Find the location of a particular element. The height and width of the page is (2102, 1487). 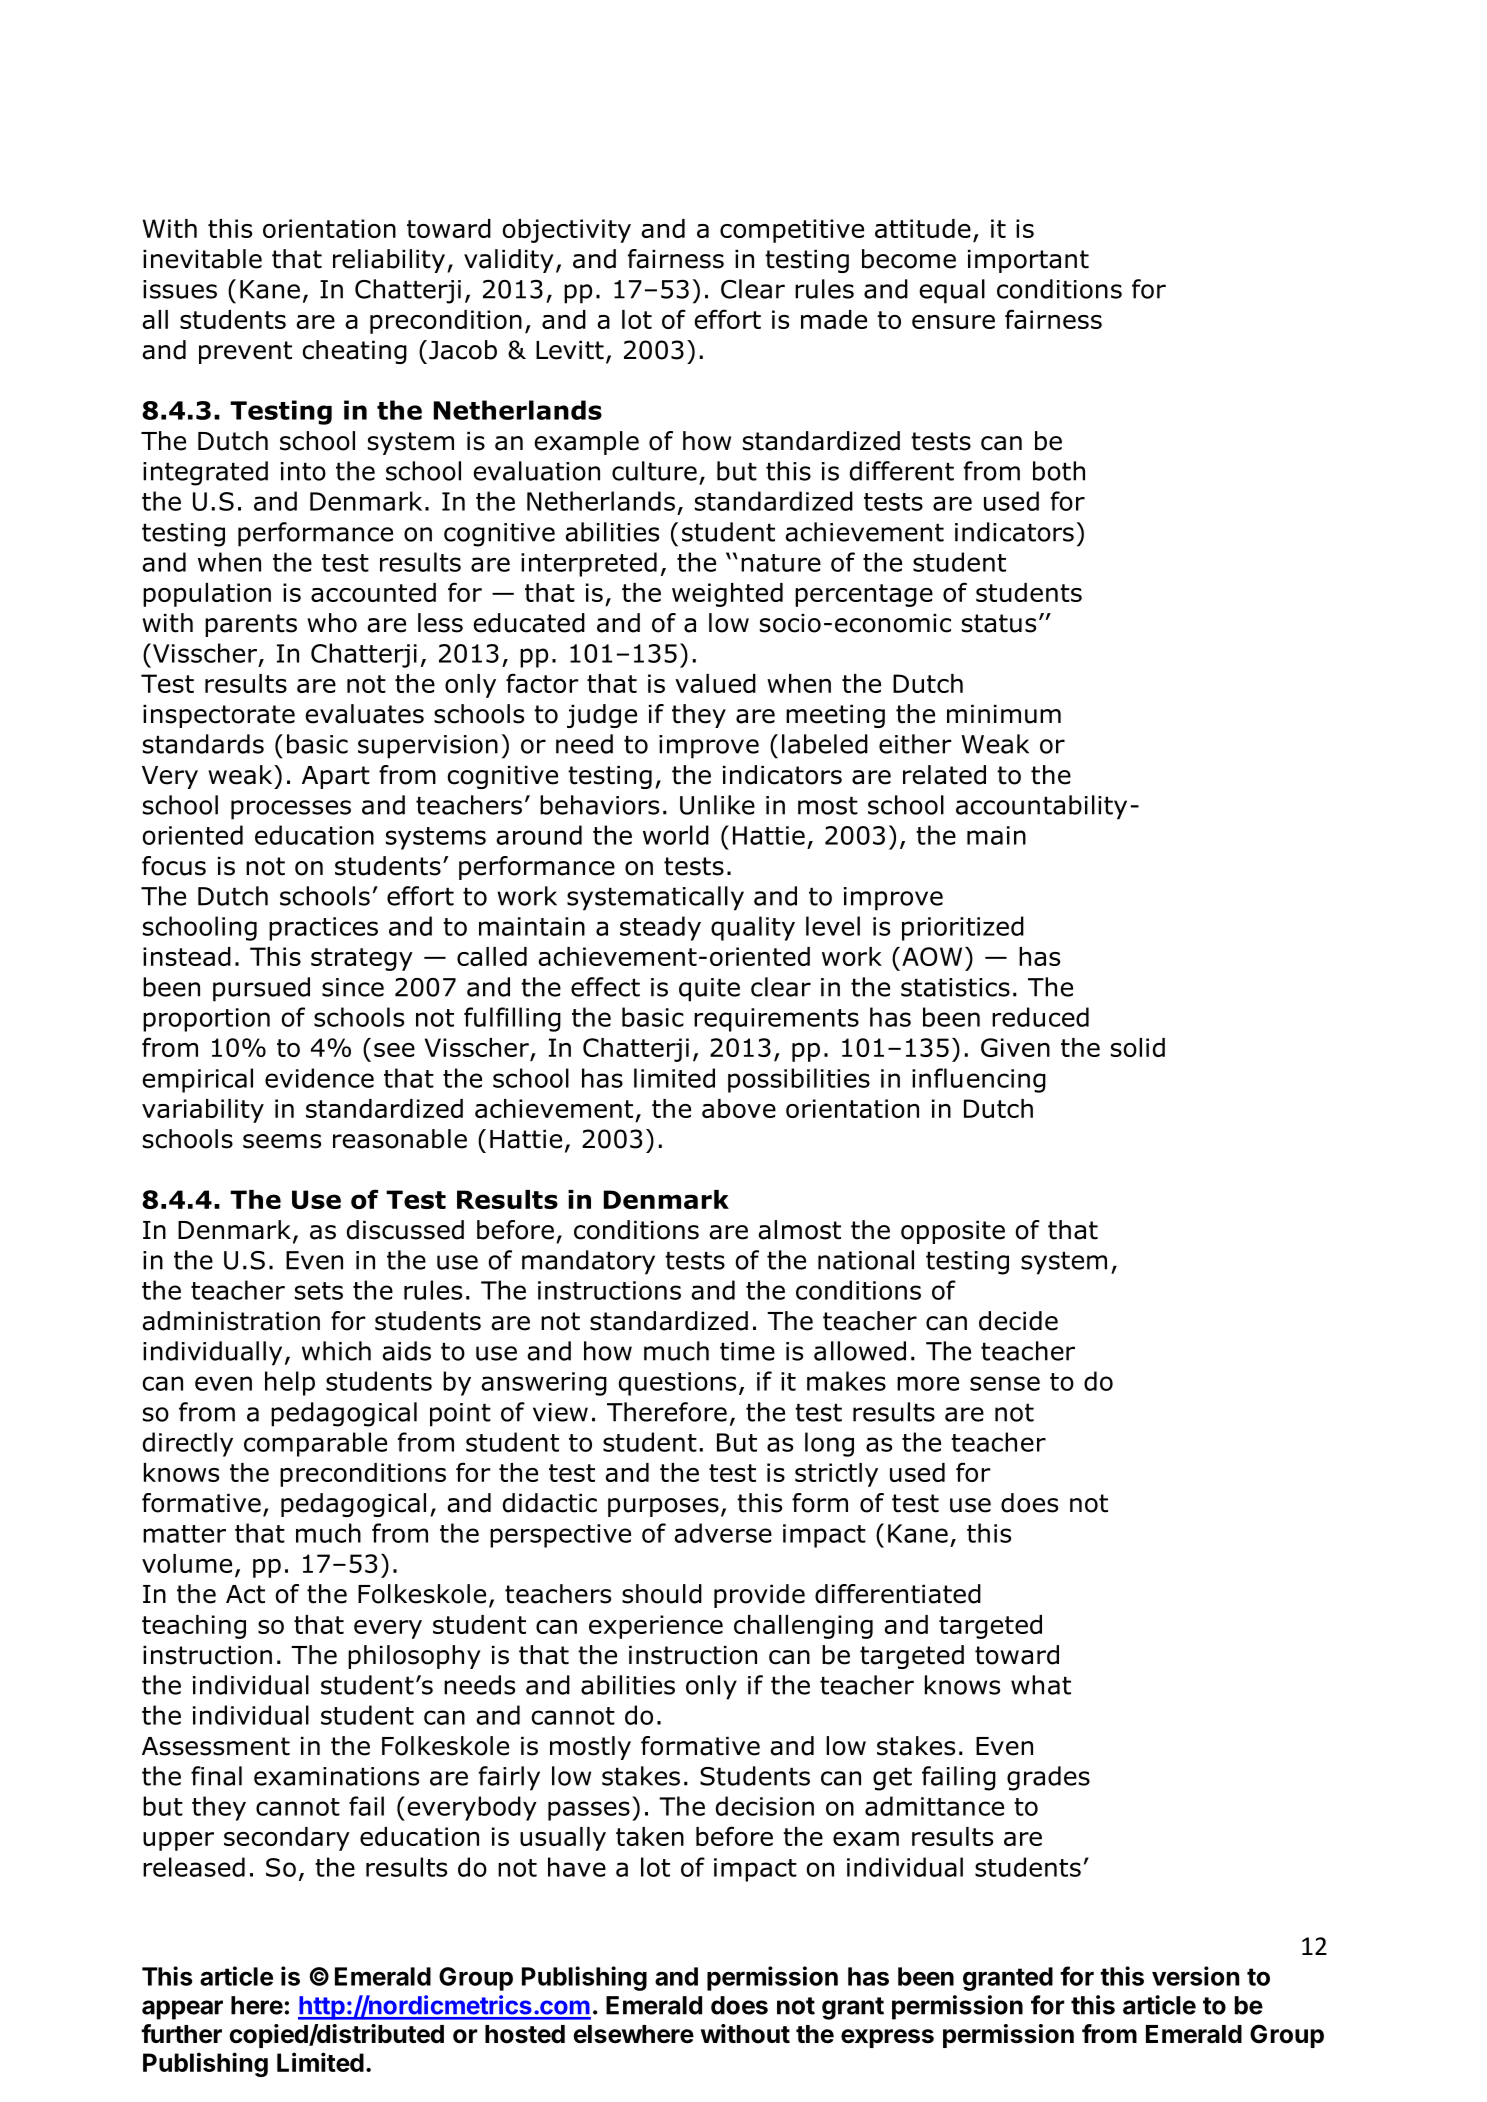

world is located at coordinates (676, 835).
